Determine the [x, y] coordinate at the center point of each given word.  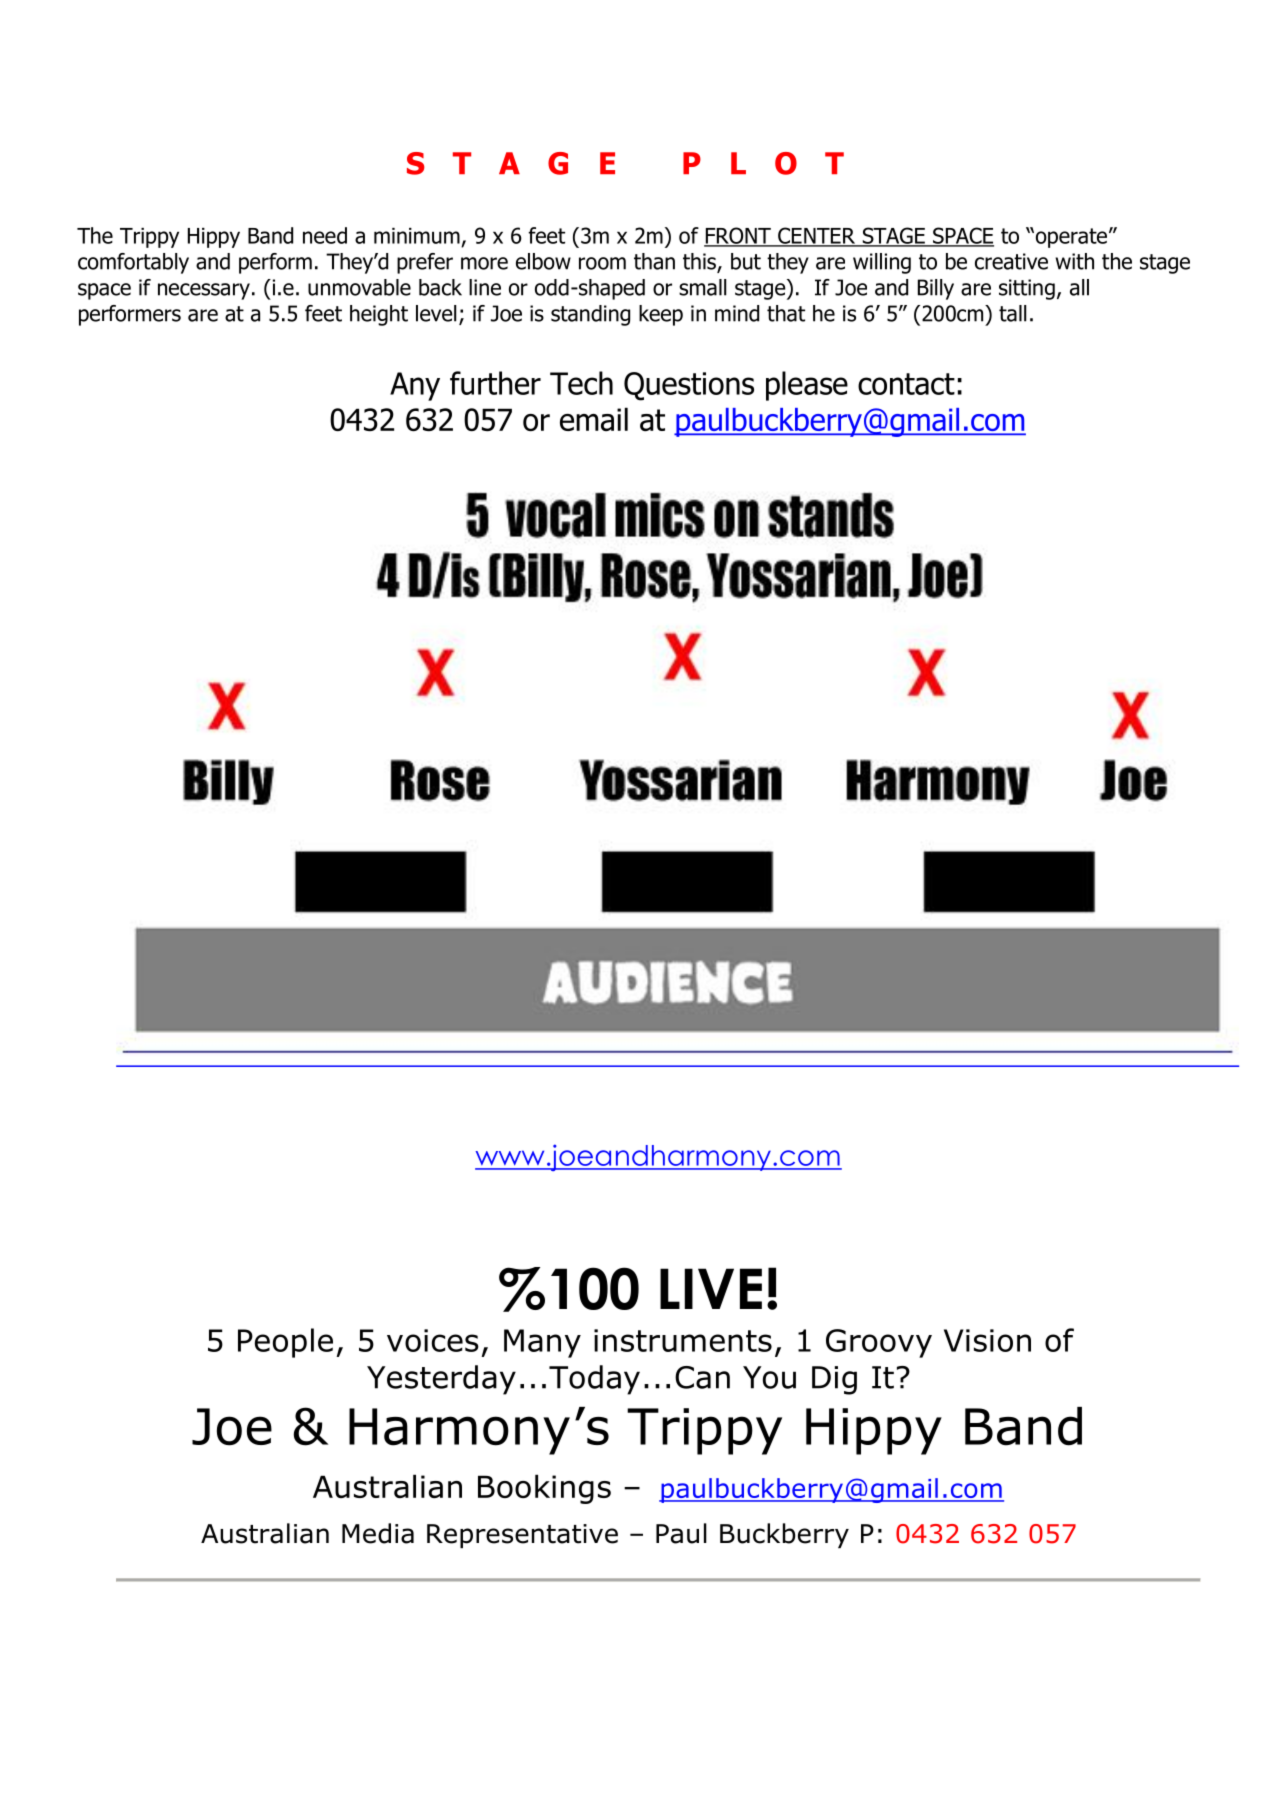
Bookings [544, 1489]
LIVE [711, 1288]
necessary [204, 291]
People [285, 1343]
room [602, 263]
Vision [987, 1340]
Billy [936, 289]
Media [378, 1533]
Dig [834, 1380]
